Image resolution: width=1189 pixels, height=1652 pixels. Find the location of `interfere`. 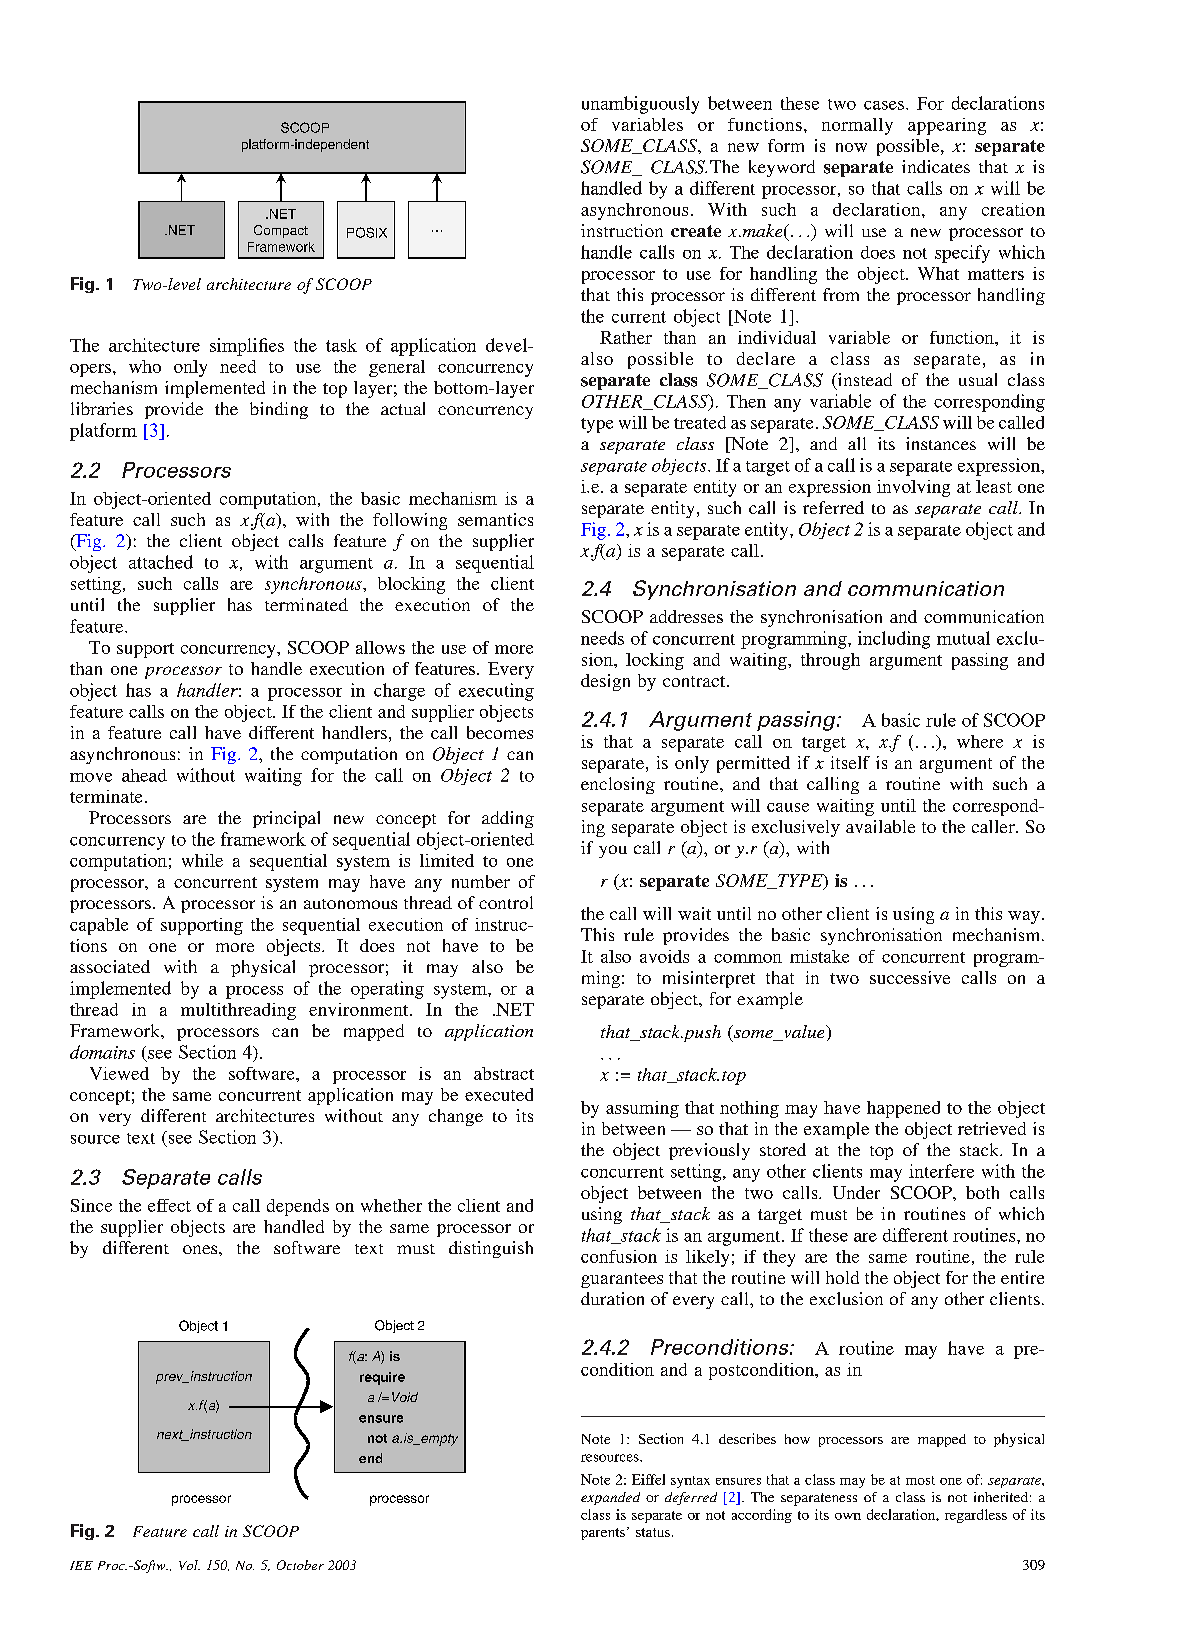

interfere is located at coordinates (941, 1171).
